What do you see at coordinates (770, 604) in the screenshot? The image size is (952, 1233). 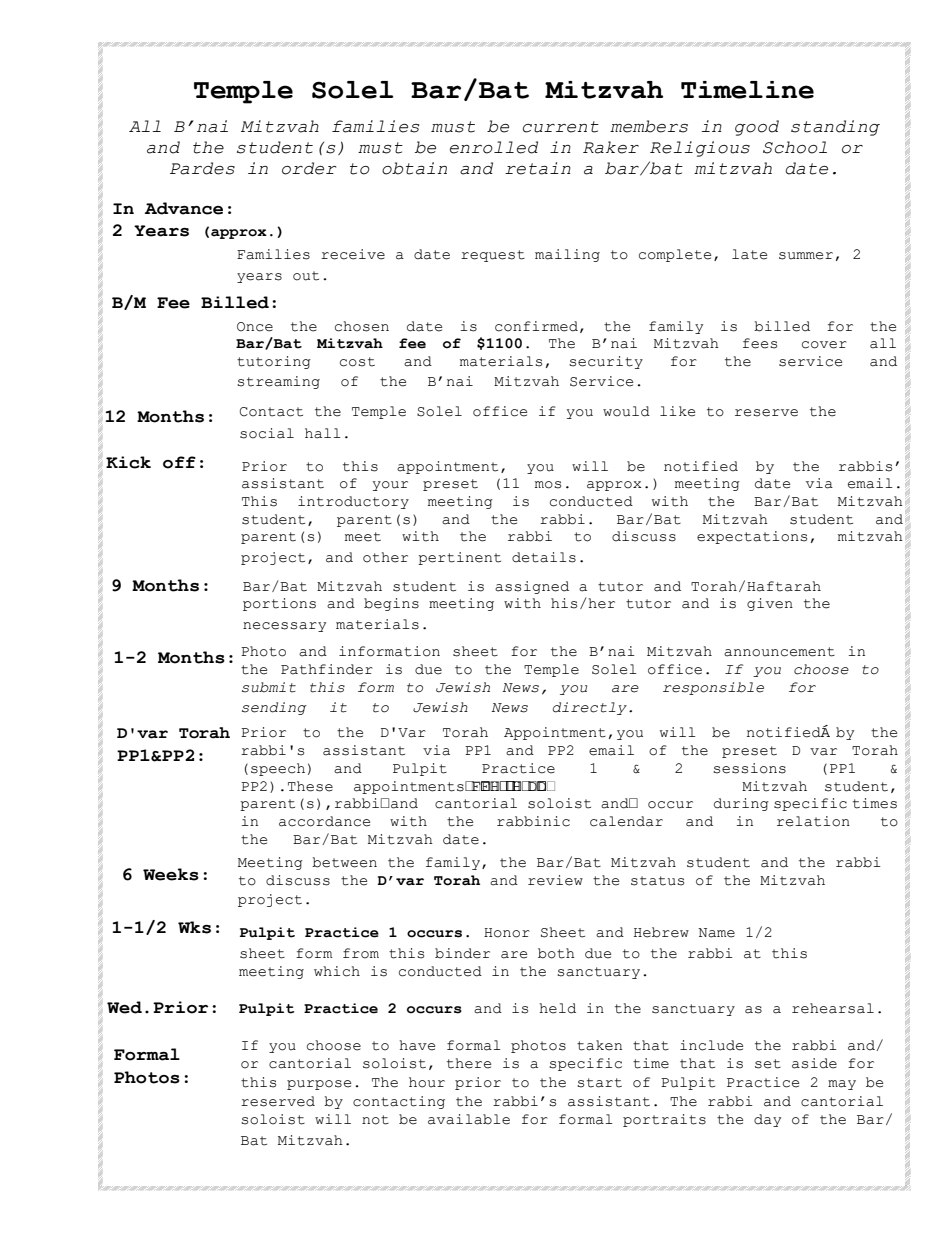 I see `given` at bounding box center [770, 604].
